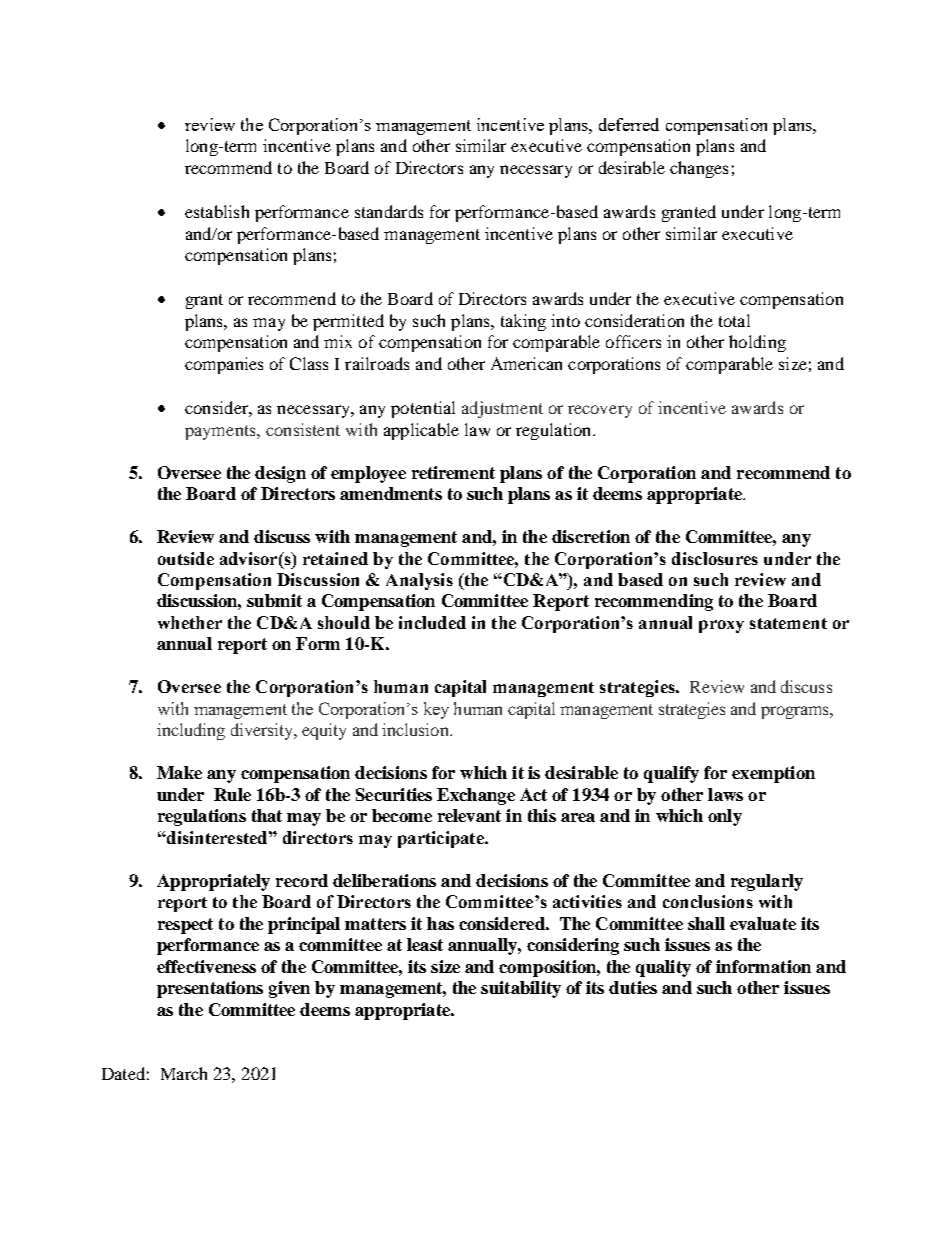  Describe the element at coordinates (699, 169) in the screenshot. I see `changes` at that location.
